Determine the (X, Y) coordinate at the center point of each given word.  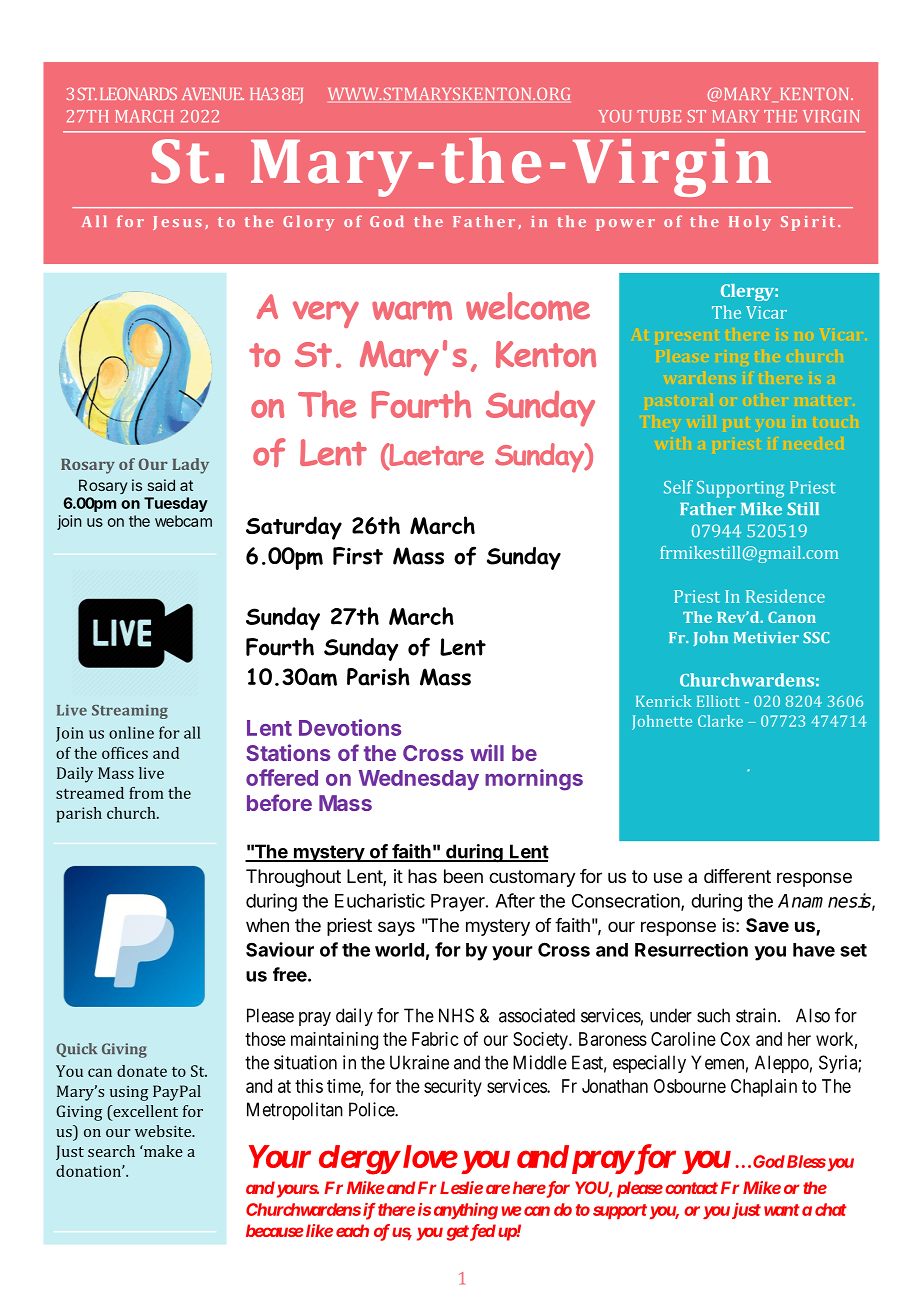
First (358, 556)
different (737, 876)
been (463, 876)
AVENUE (213, 93)
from (146, 793)
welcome (528, 306)
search (111, 1151)
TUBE (659, 116)
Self (678, 487)
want (782, 1210)
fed (482, 1232)
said (161, 485)
